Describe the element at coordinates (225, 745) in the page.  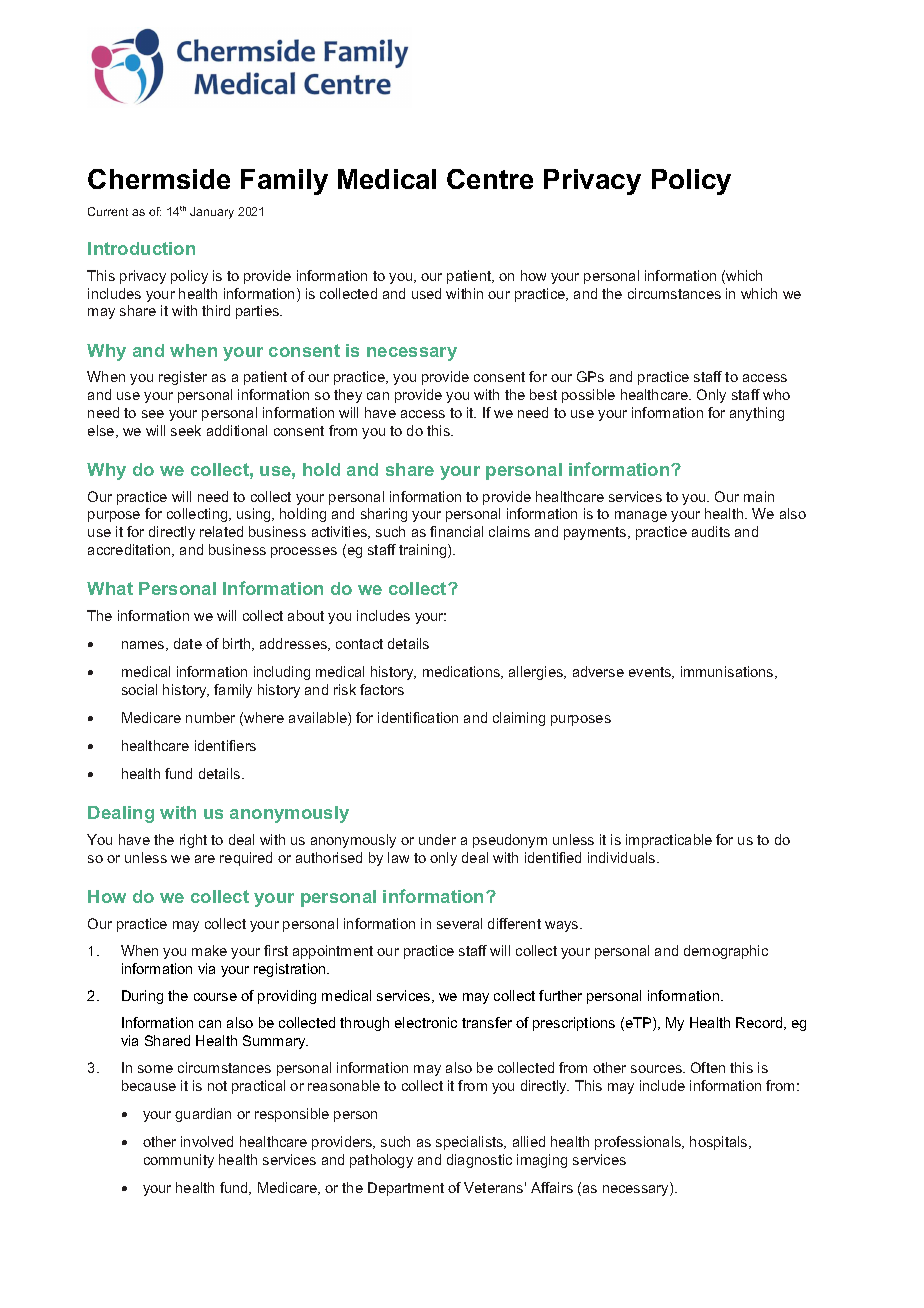
I see `identifiers` at that location.
